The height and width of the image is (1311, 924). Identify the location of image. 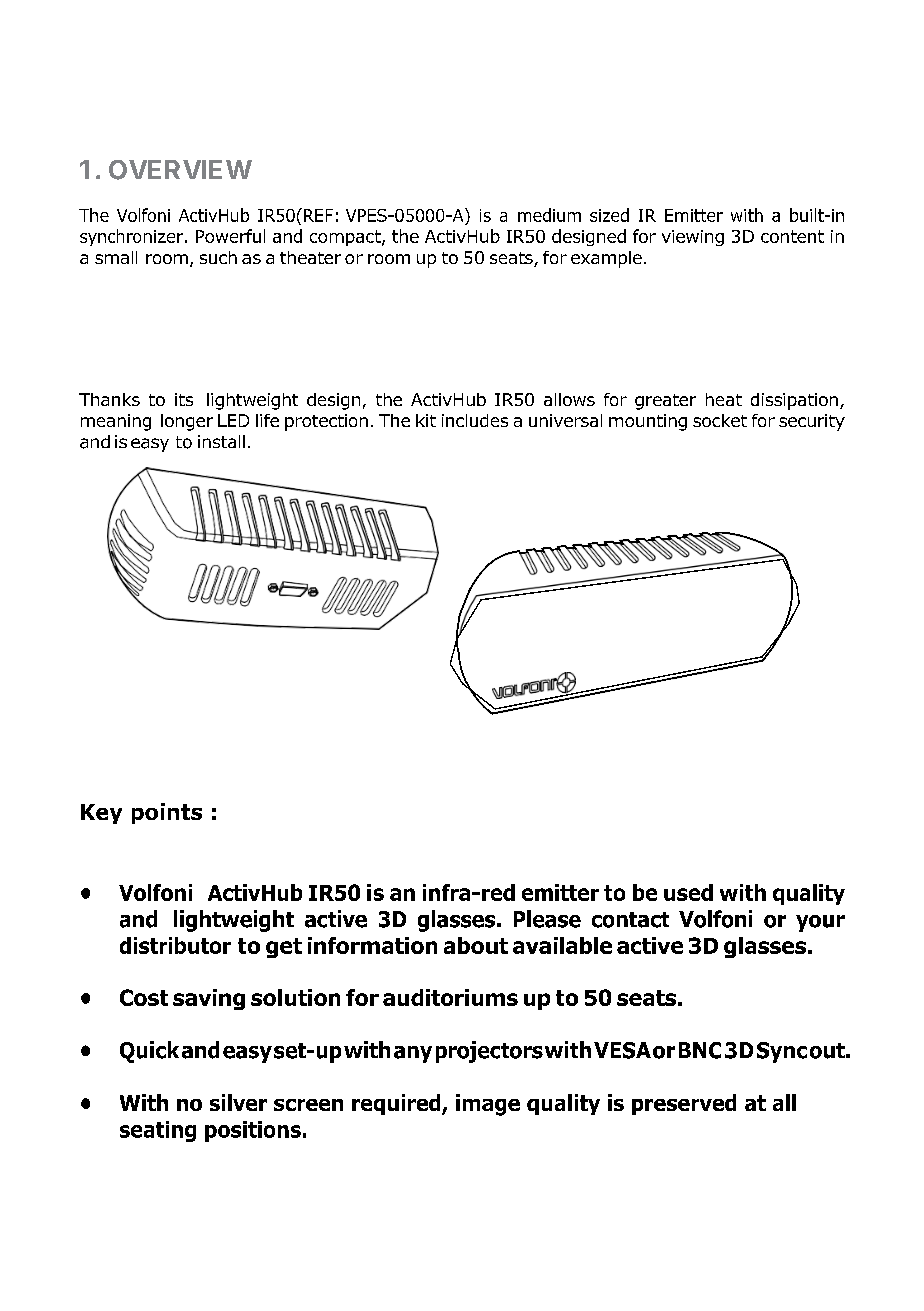
(488, 1105).
